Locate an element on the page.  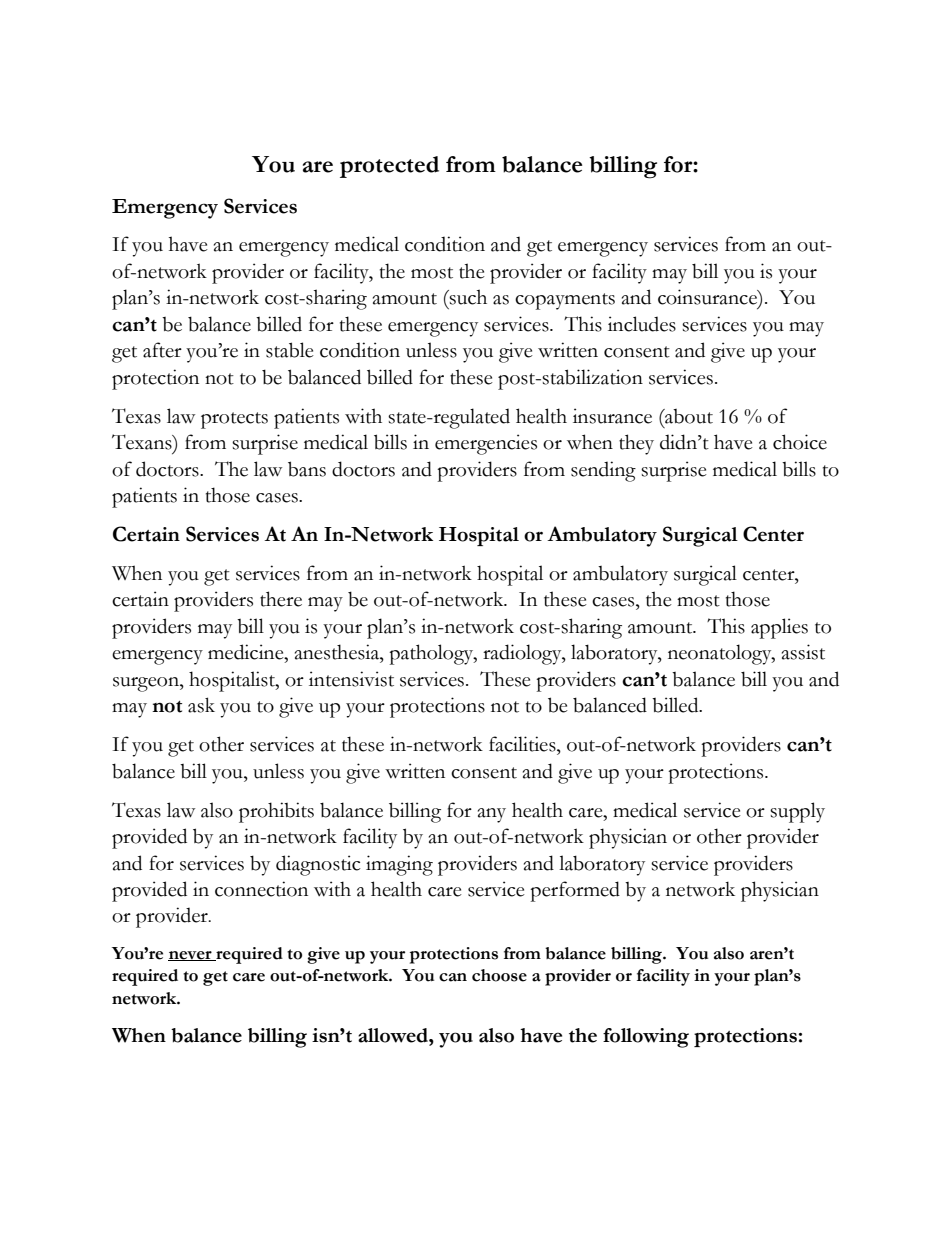
such is located at coordinates (467, 297).
